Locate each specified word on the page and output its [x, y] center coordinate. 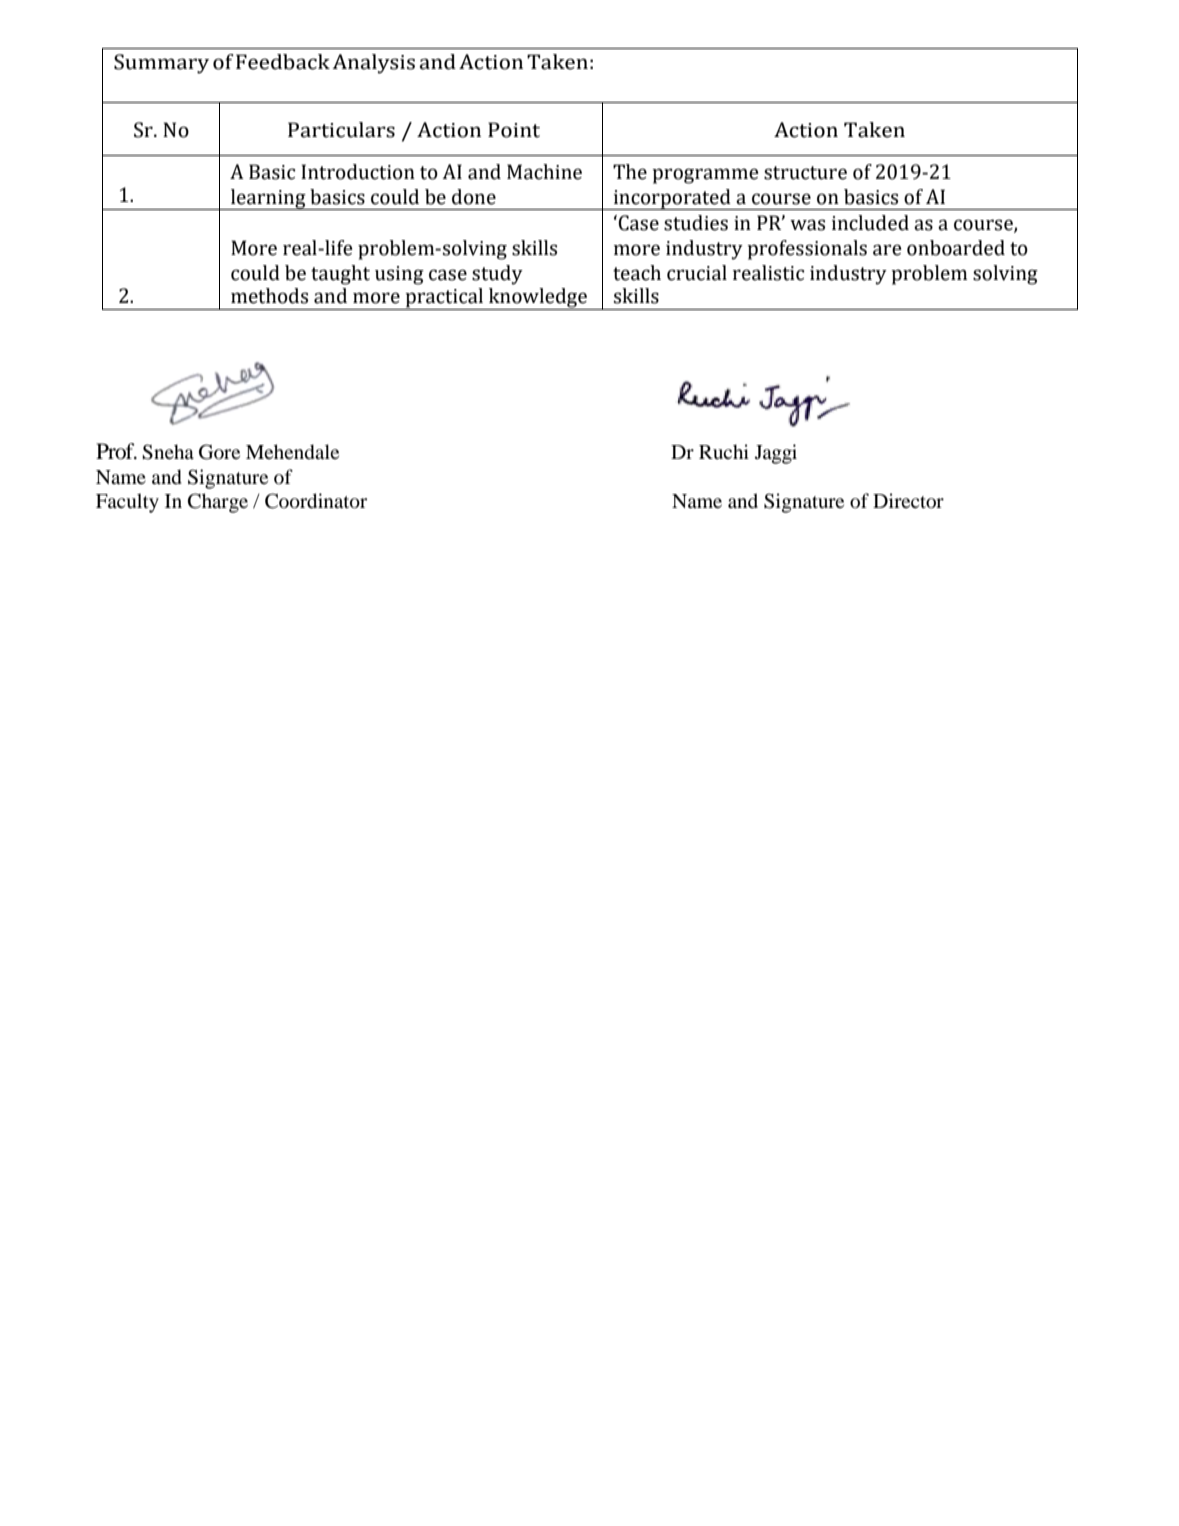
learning [268, 199]
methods [269, 296]
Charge [218, 503]
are [887, 250]
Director [908, 501]
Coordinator [316, 501]
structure [805, 173]
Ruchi [724, 451]
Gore [219, 452]
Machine [544, 172]
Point [514, 130]
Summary [161, 64]
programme [705, 176]
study [497, 275]
